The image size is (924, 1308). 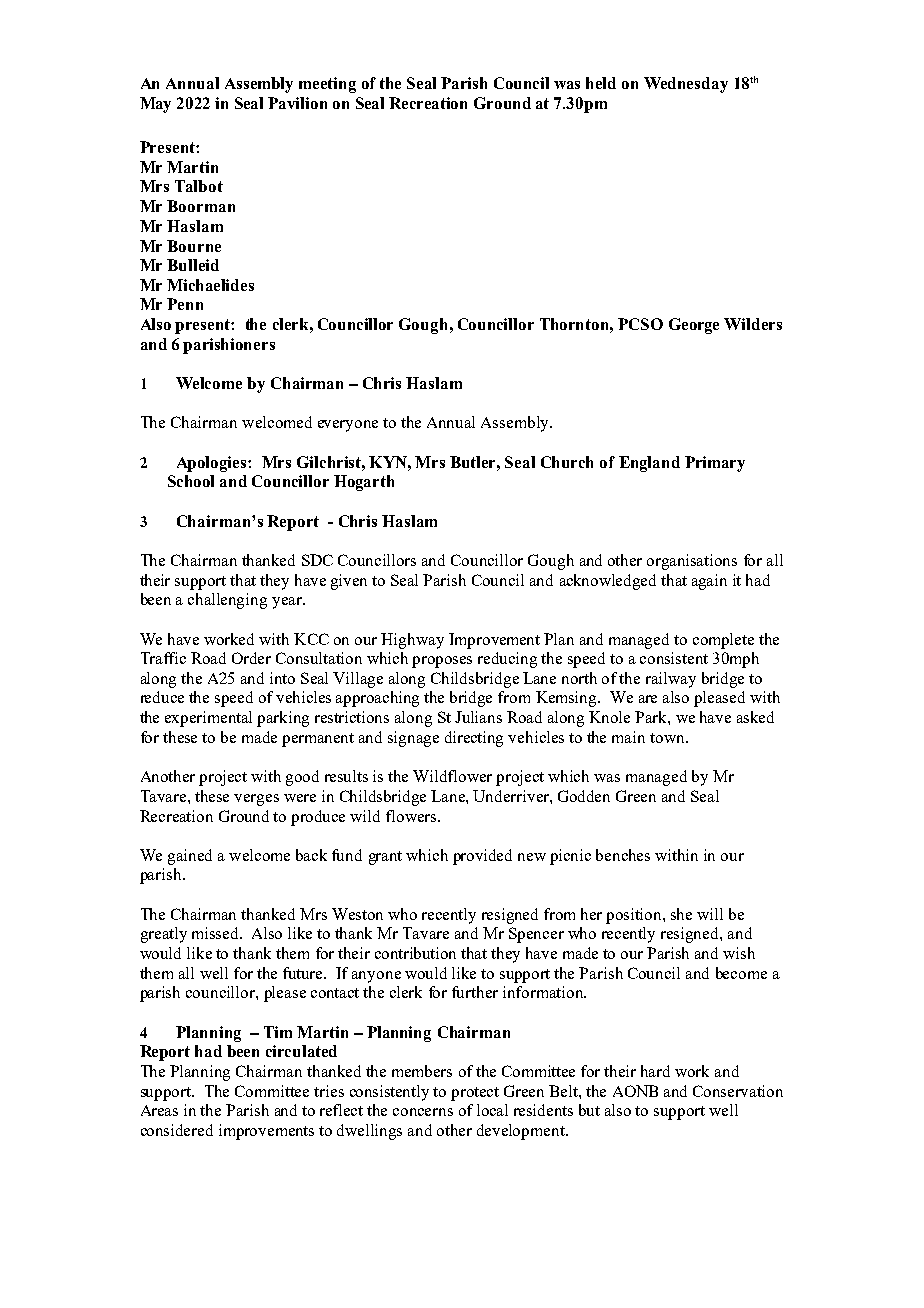 I want to click on meeting, so click(x=327, y=85).
